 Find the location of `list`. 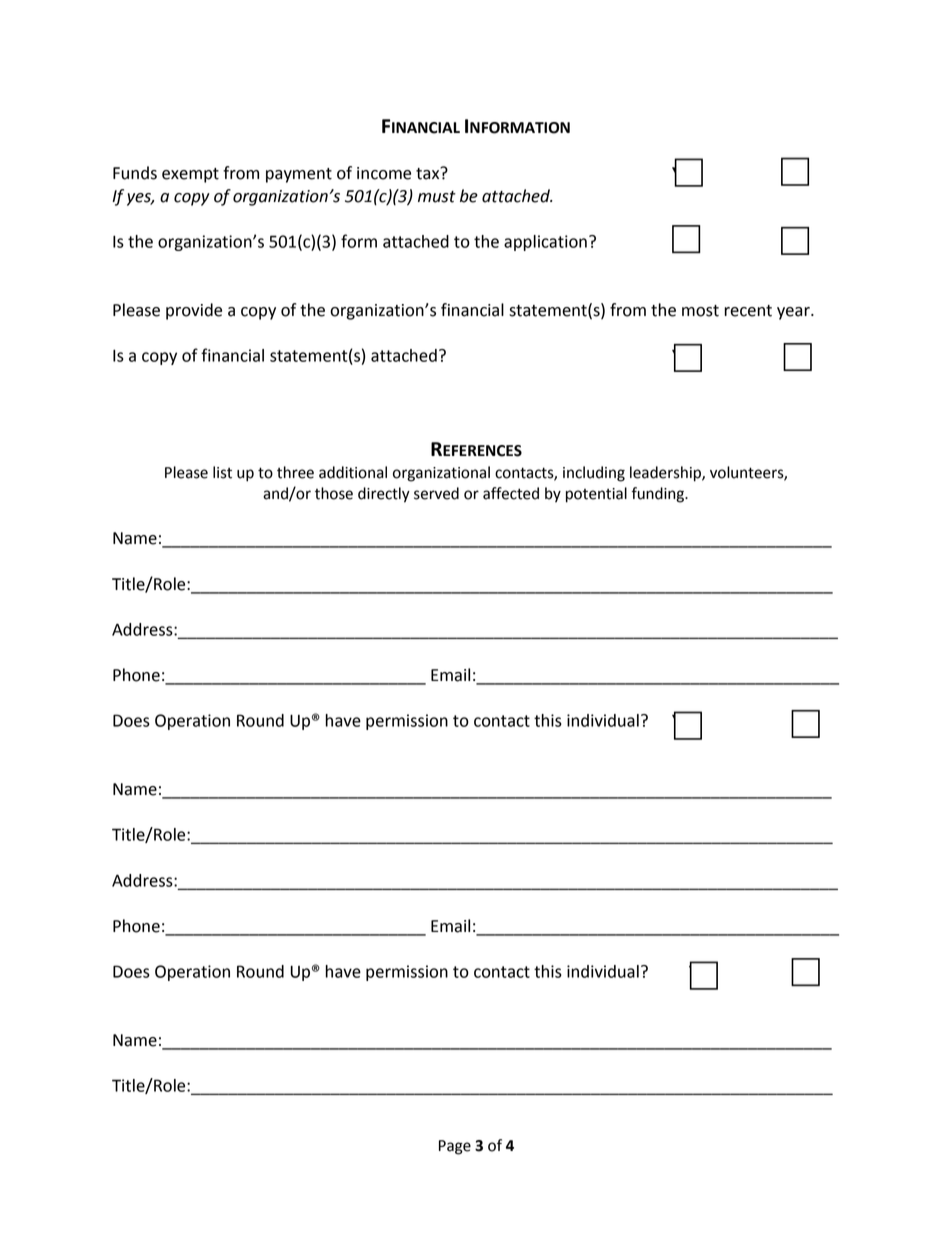

list is located at coordinates (222, 472).
